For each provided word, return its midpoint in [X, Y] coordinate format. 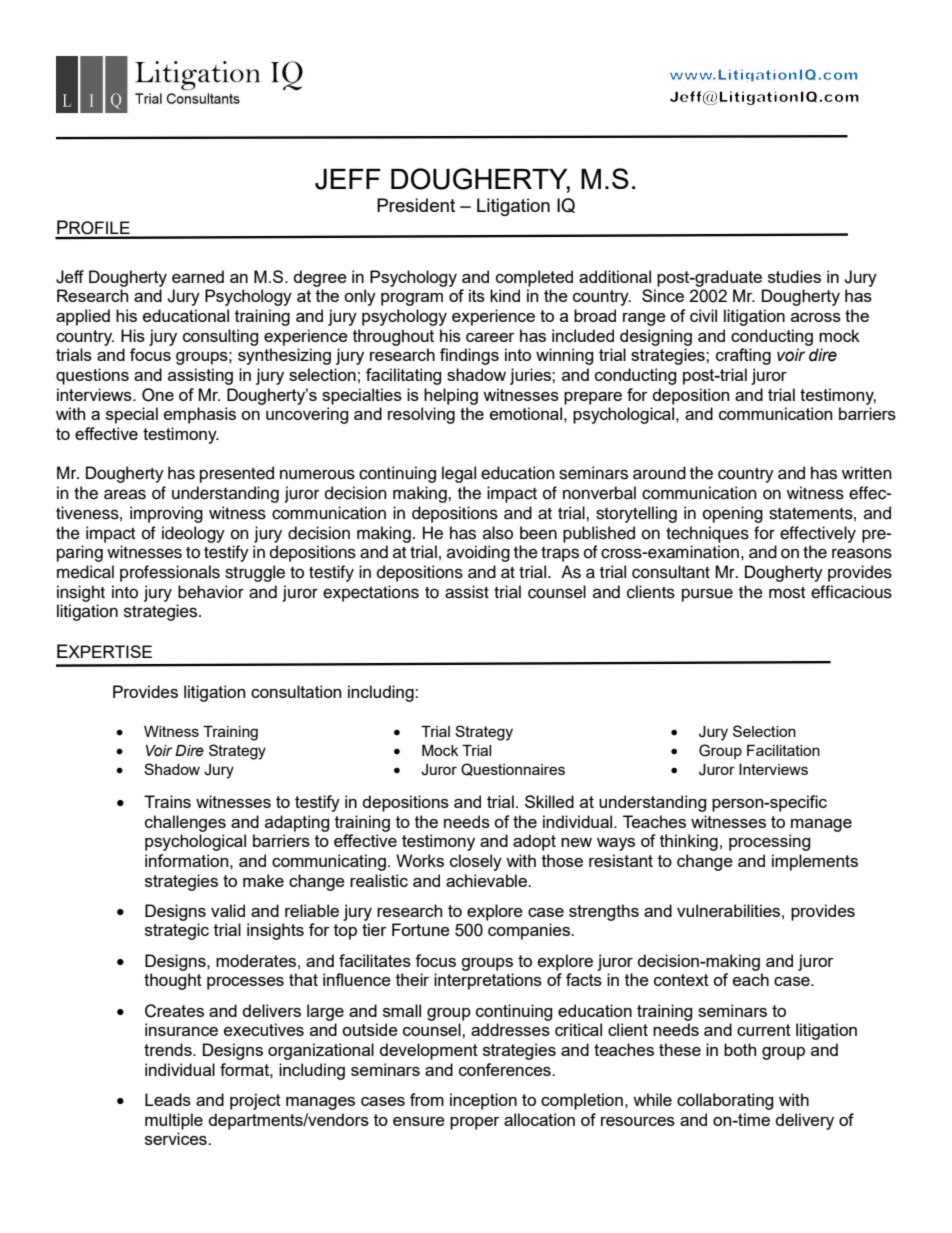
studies [794, 276]
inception [483, 1101]
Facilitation [783, 750]
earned [198, 276]
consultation [296, 691]
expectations [371, 593]
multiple [174, 1121]
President [416, 205]
